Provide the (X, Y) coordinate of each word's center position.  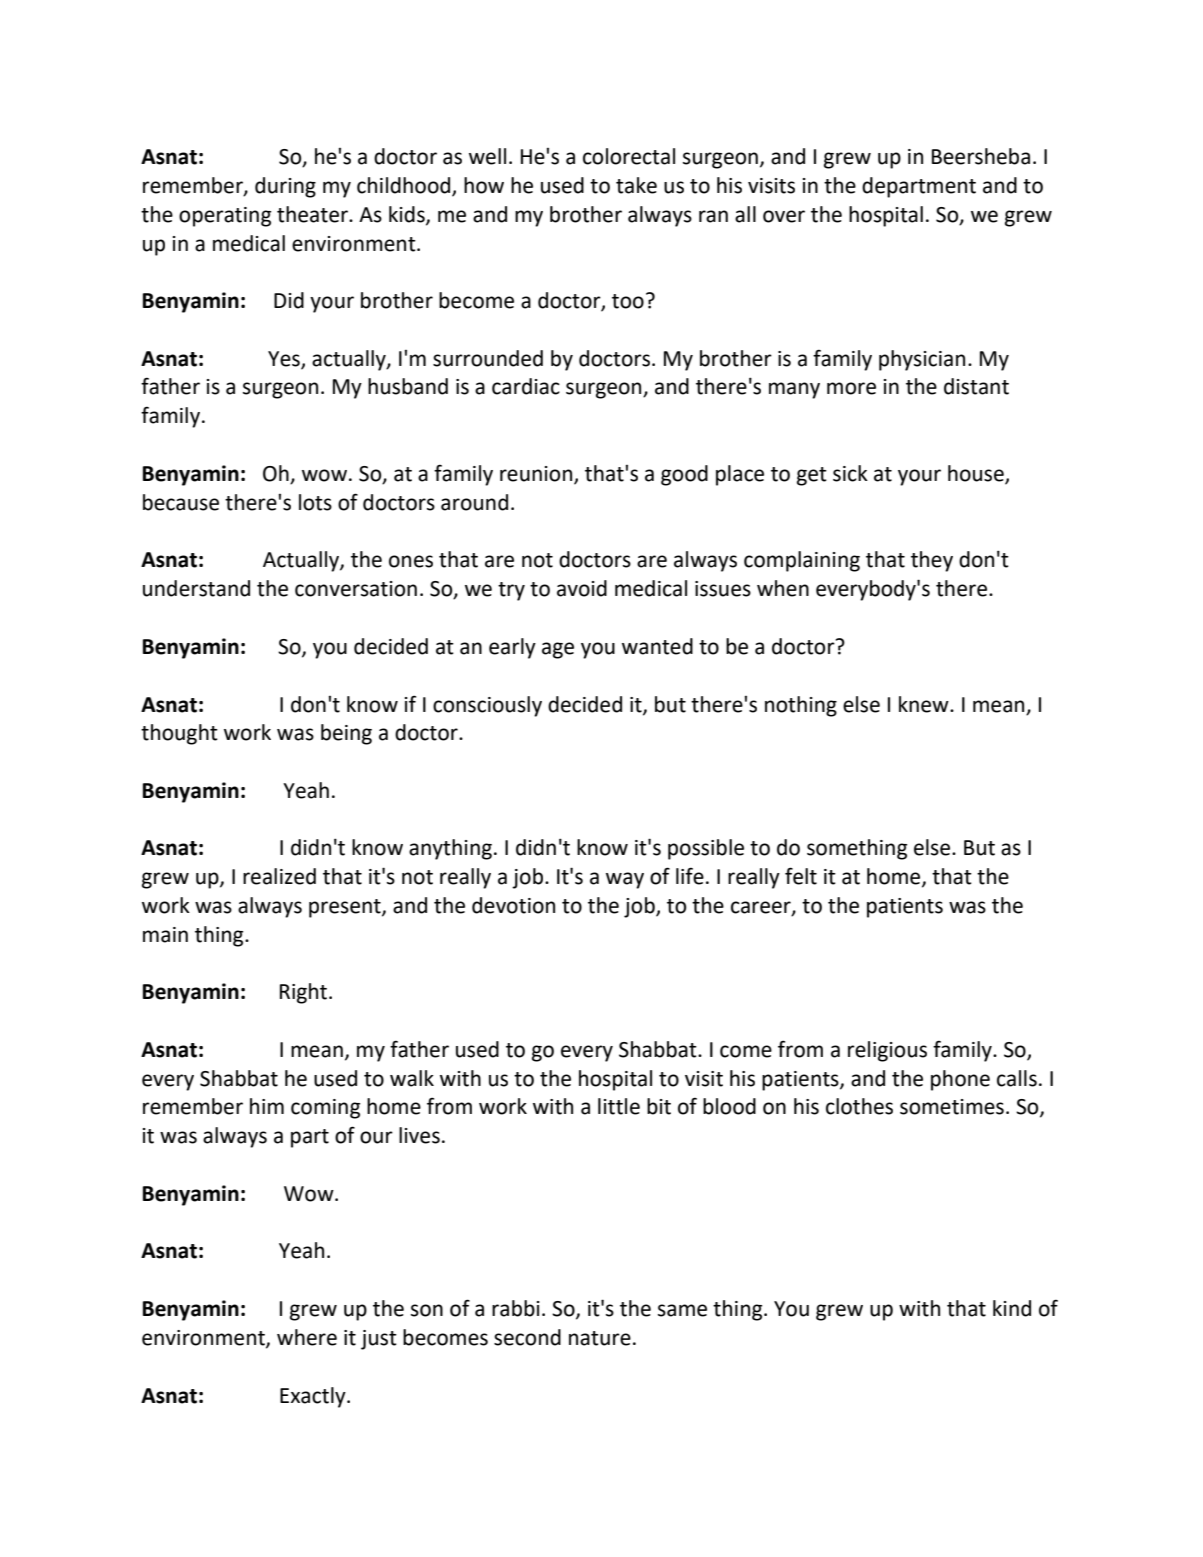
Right (305, 993)
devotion (513, 905)
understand (196, 588)
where (307, 1337)
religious (887, 1051)
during (285, 187)
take (636, 185)
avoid (582, 588)
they (932, 561)
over (784, 216)
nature (600, 1338)
